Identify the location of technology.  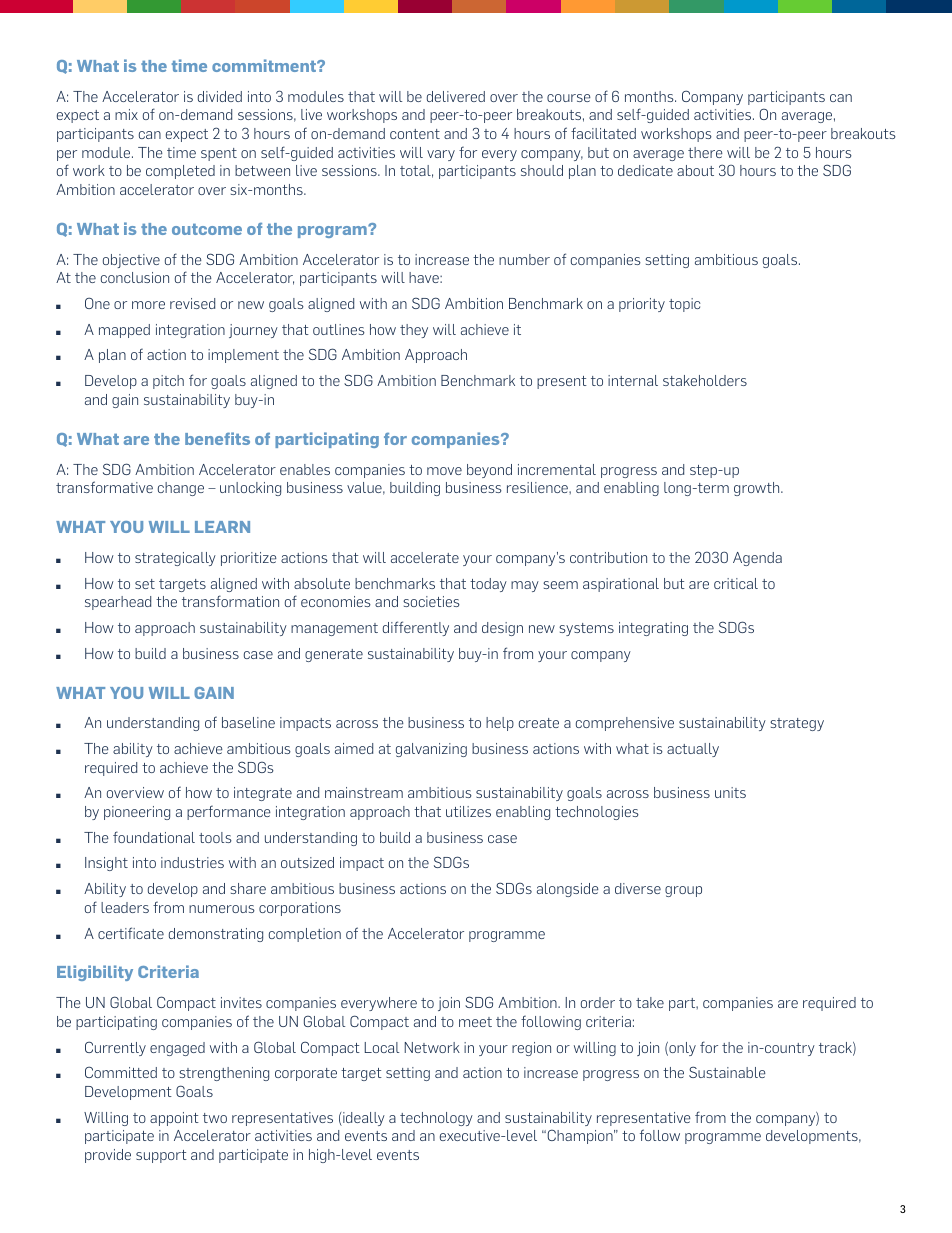
(436, 1119).
